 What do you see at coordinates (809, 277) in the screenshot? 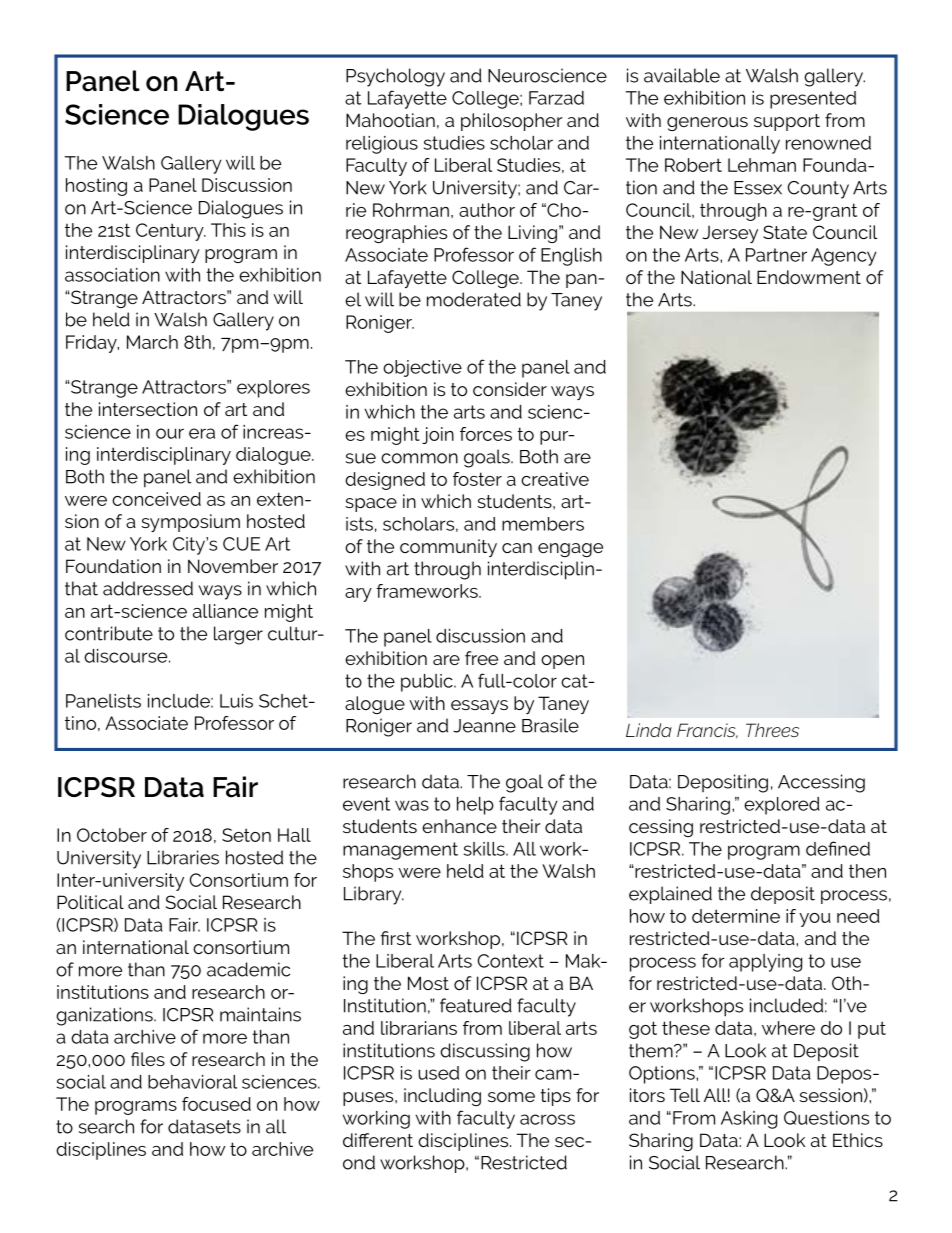
I see `Endowment` at bounding box center [809, 277].
